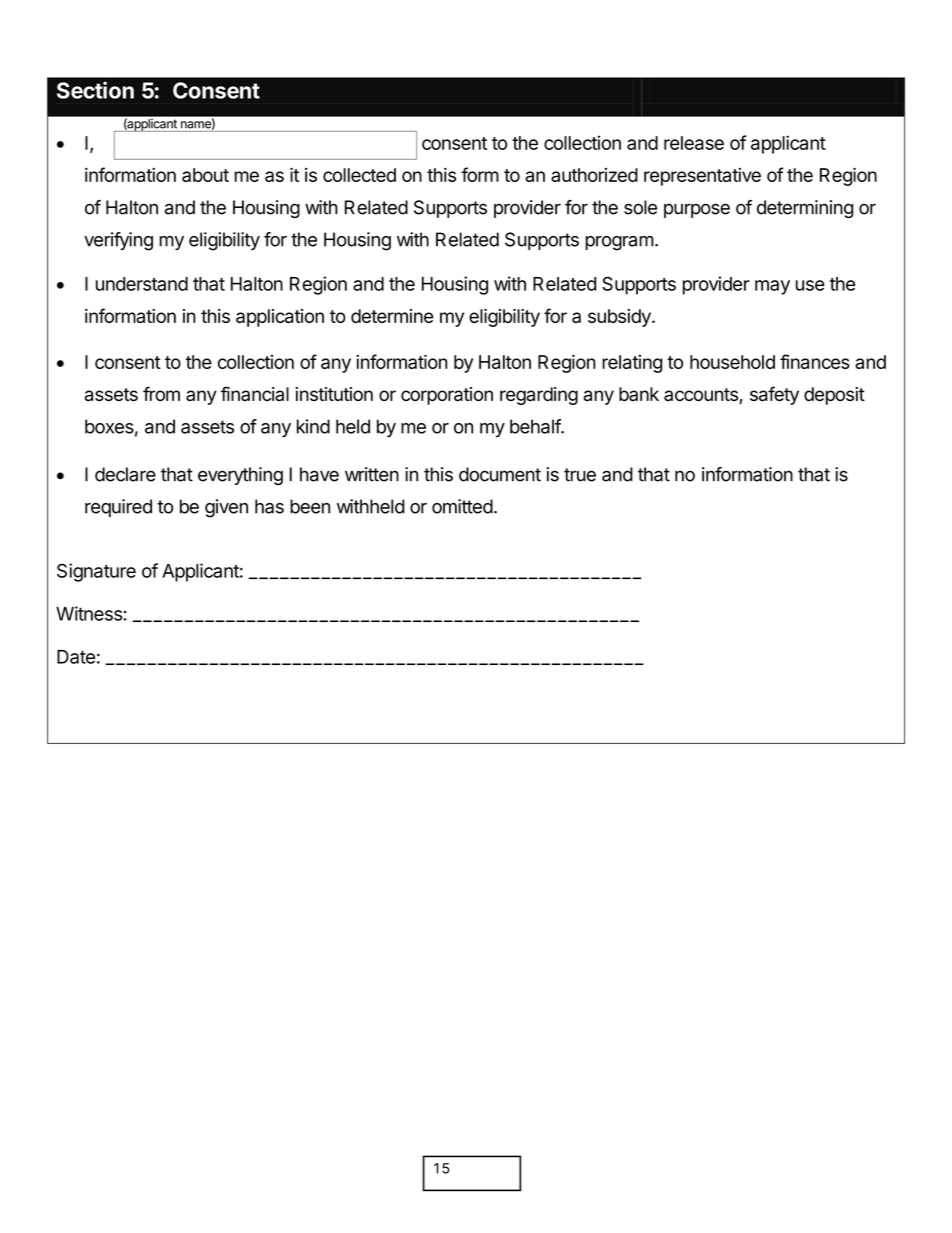 The height and width of the screenshot is (1233, 952). Describe the element at coordinates (76, 657) in the screenshot. I see `Date` at that location.
